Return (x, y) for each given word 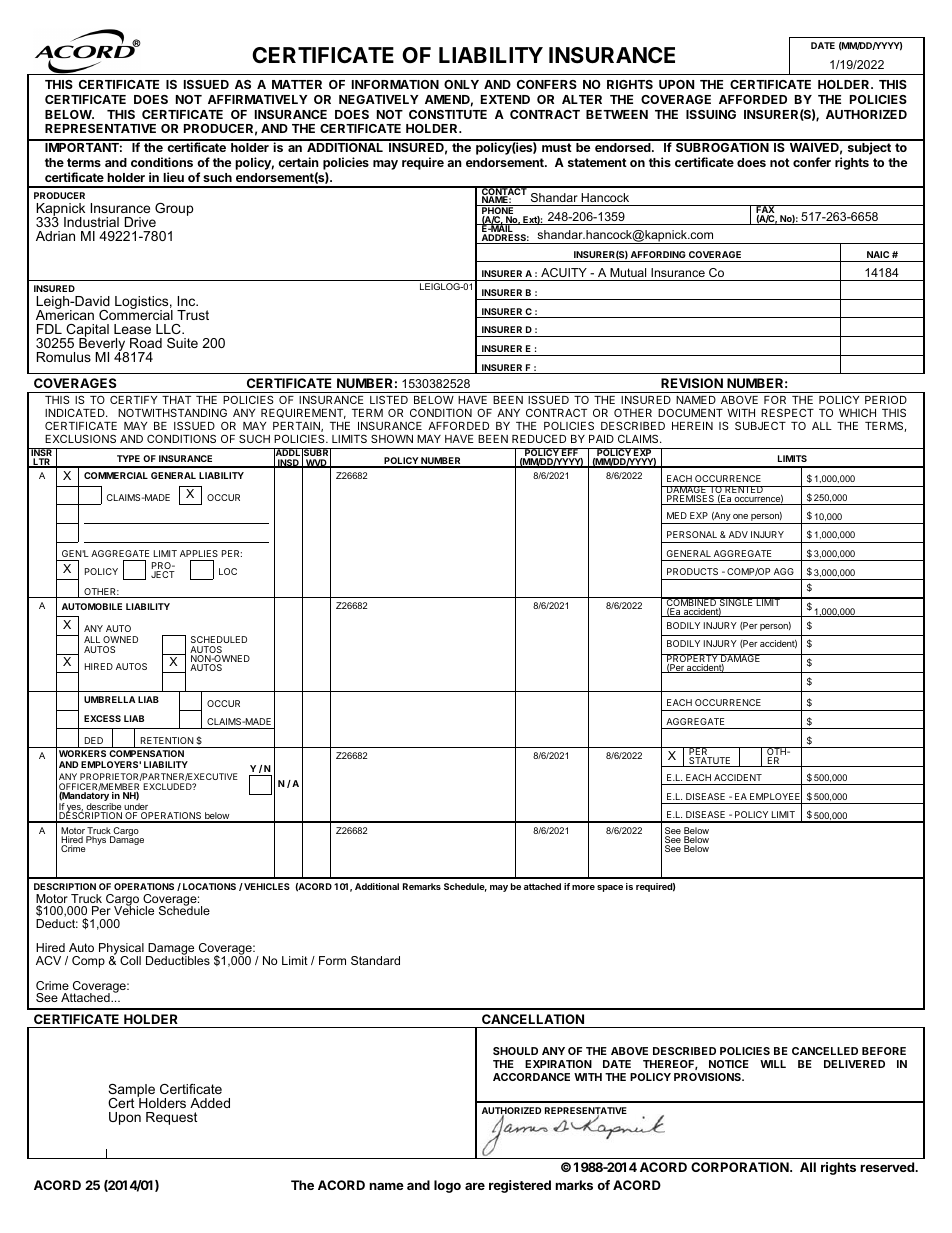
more (583, 887)
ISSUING (711, 114)
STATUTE (710, 762)
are (475, 1186)
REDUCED (539, 438)
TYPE (128, 458)
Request (172, 1118)
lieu (173, 177)
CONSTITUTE (448, 114)
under (137, 808)
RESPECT (787, 412)
